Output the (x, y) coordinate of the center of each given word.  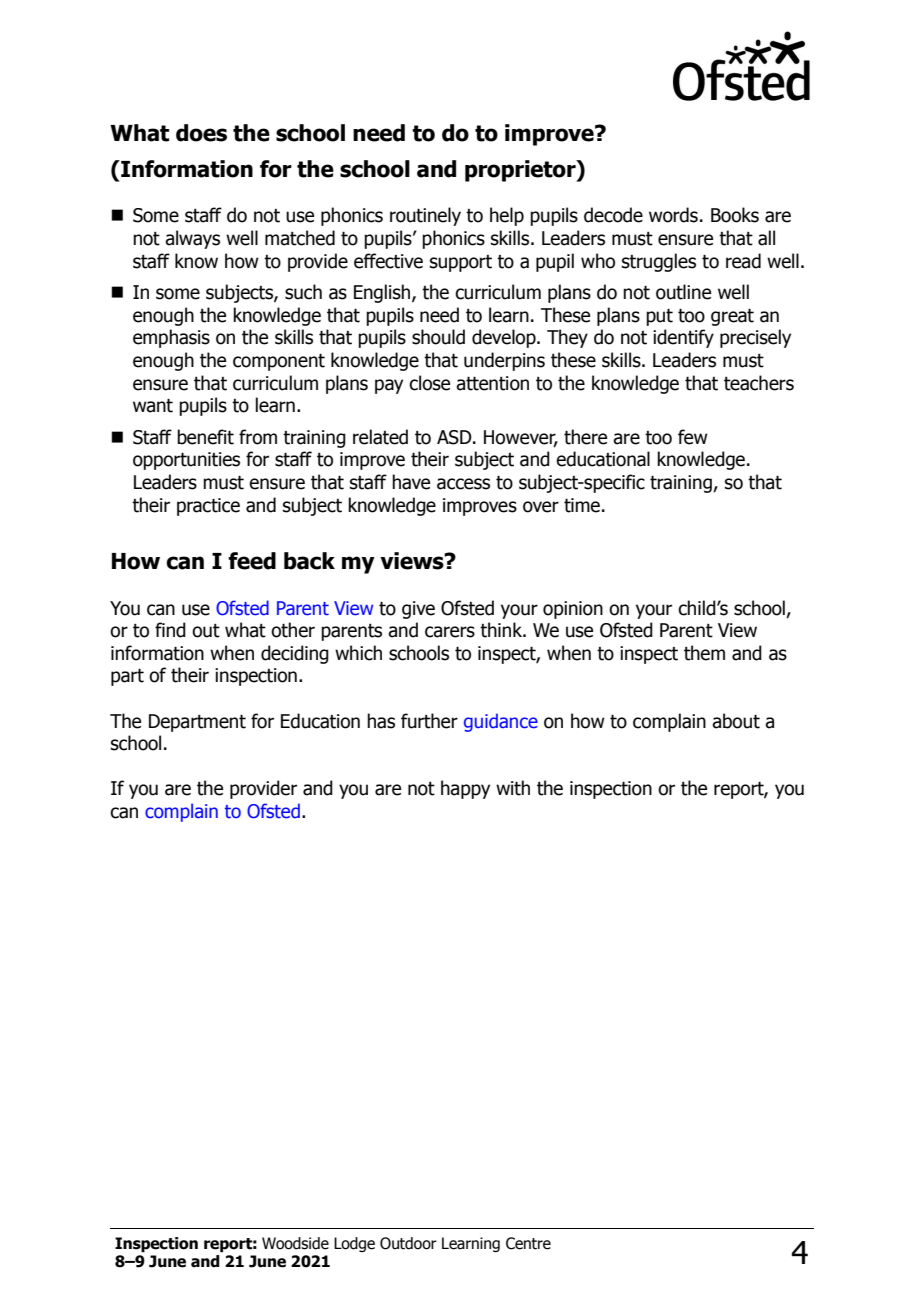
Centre (528, 1243)
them (704, 653)
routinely (425, 216)
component (279, 362)
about (736, 721)
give (418, 610)
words (673, 215)
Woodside (295, 1243)
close (429, 383)
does (201, 133)
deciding (295, 654)
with (513, 788)
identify (683, 338)
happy (465, 789)
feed (252, 561)
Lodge (354, 1244)
